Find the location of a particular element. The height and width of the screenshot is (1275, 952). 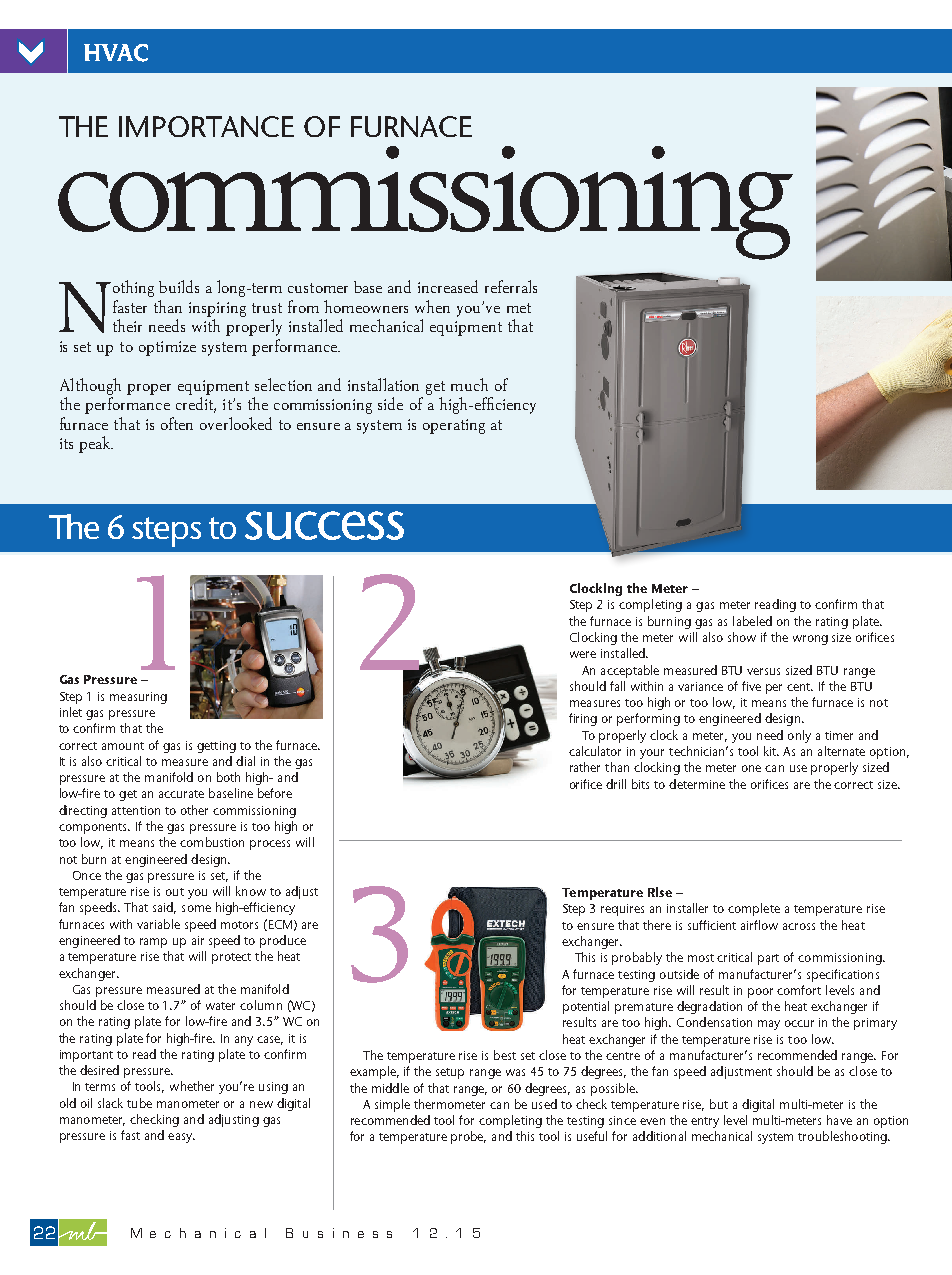

tube is located at coordinates (139, 1103).
